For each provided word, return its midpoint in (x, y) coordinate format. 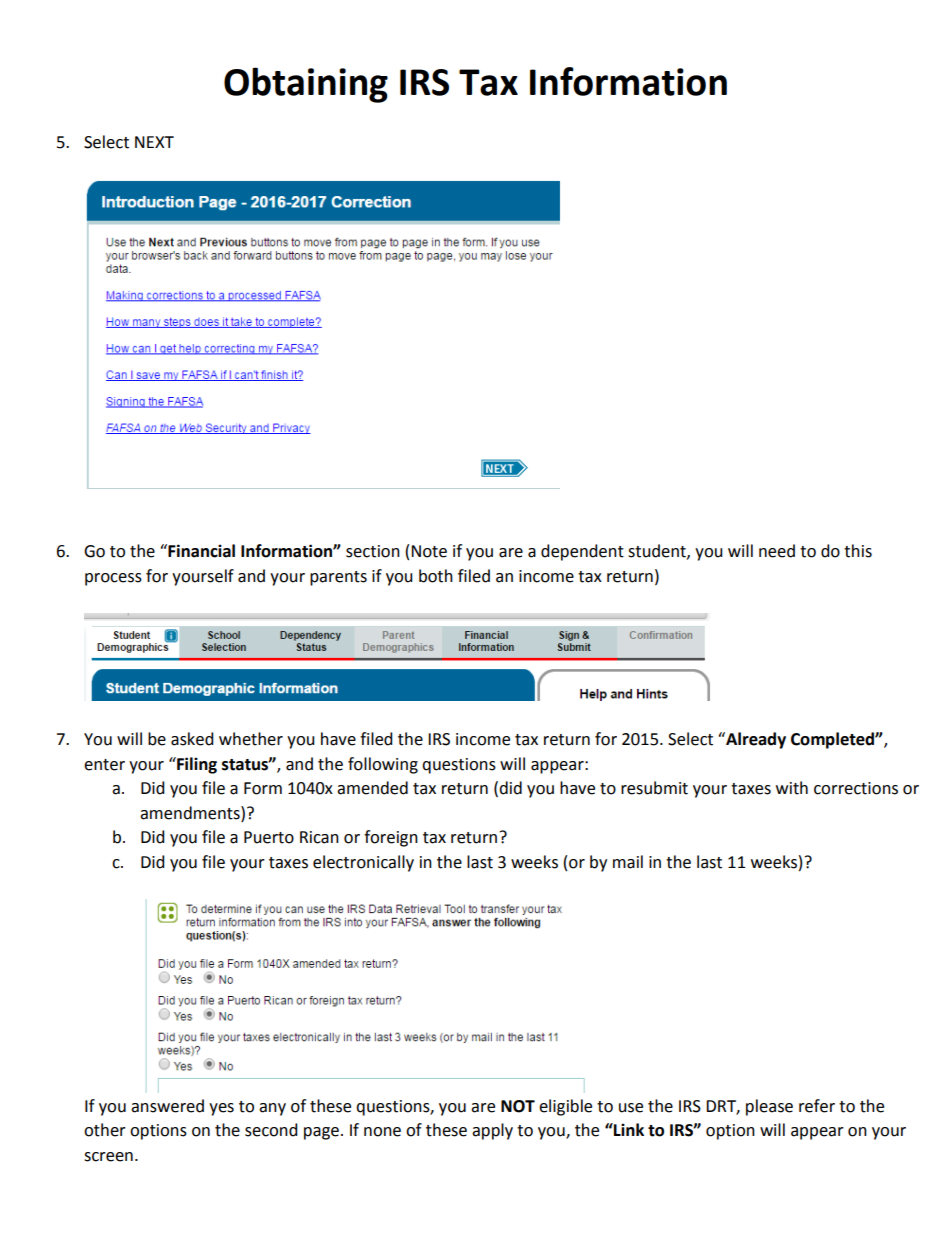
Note (429, 551)
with (792, 788)
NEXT (154, 142)
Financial (200, 551)
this (858, 551)
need (777, 551)
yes (221, 1109)
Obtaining (306, 85)
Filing (196, 765)
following (383, 765)
